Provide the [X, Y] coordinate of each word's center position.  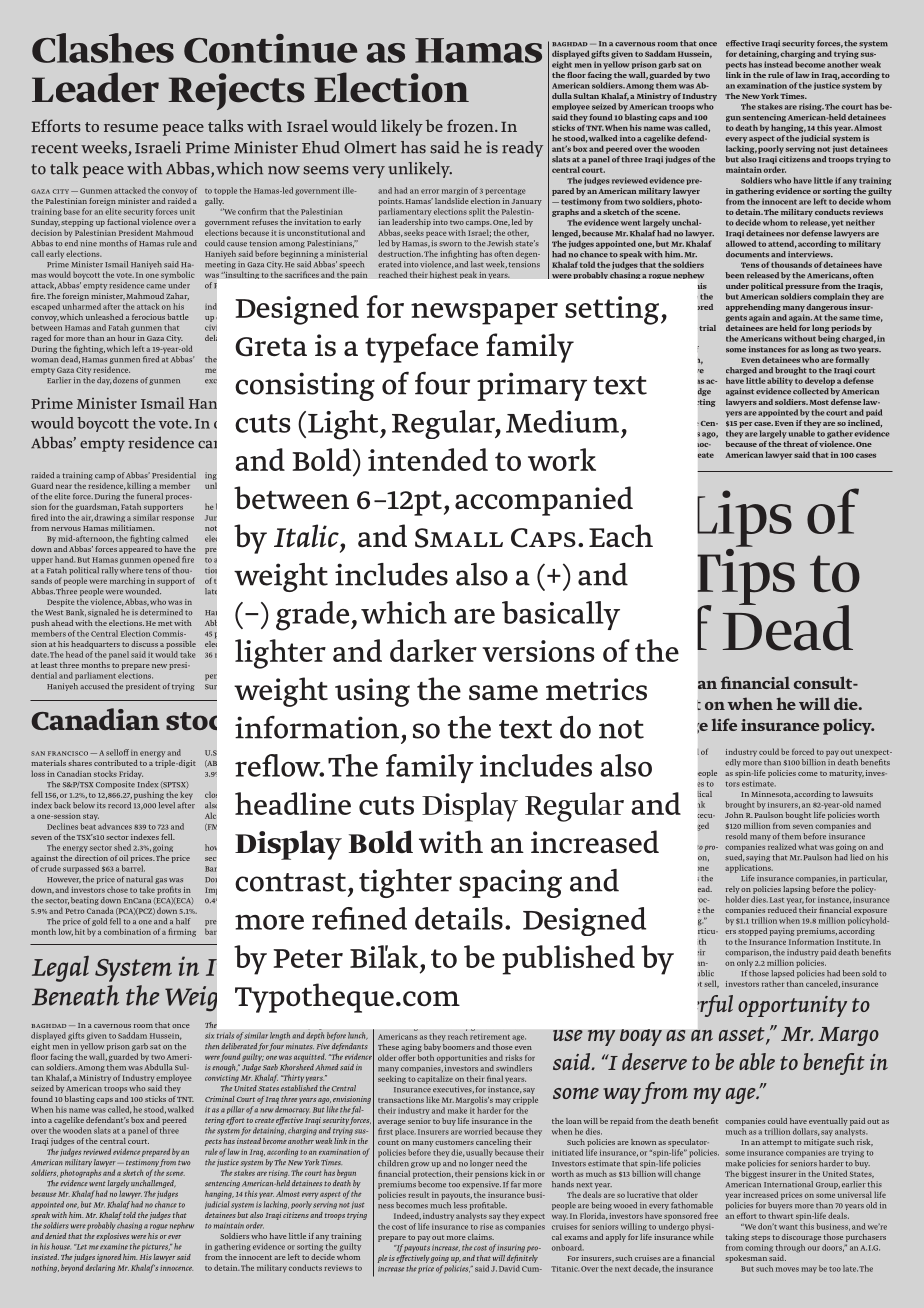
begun [346, 1173]
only [745, 963]
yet [837, 224]
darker [433, 650]
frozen [471, 125]
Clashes [103, 48]
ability [780, 381]
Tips [746, 576]
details [459, 918]
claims [481, 1237]
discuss [144, 644]
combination [127, 931]
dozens [125, 380]
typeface [421, 348]
